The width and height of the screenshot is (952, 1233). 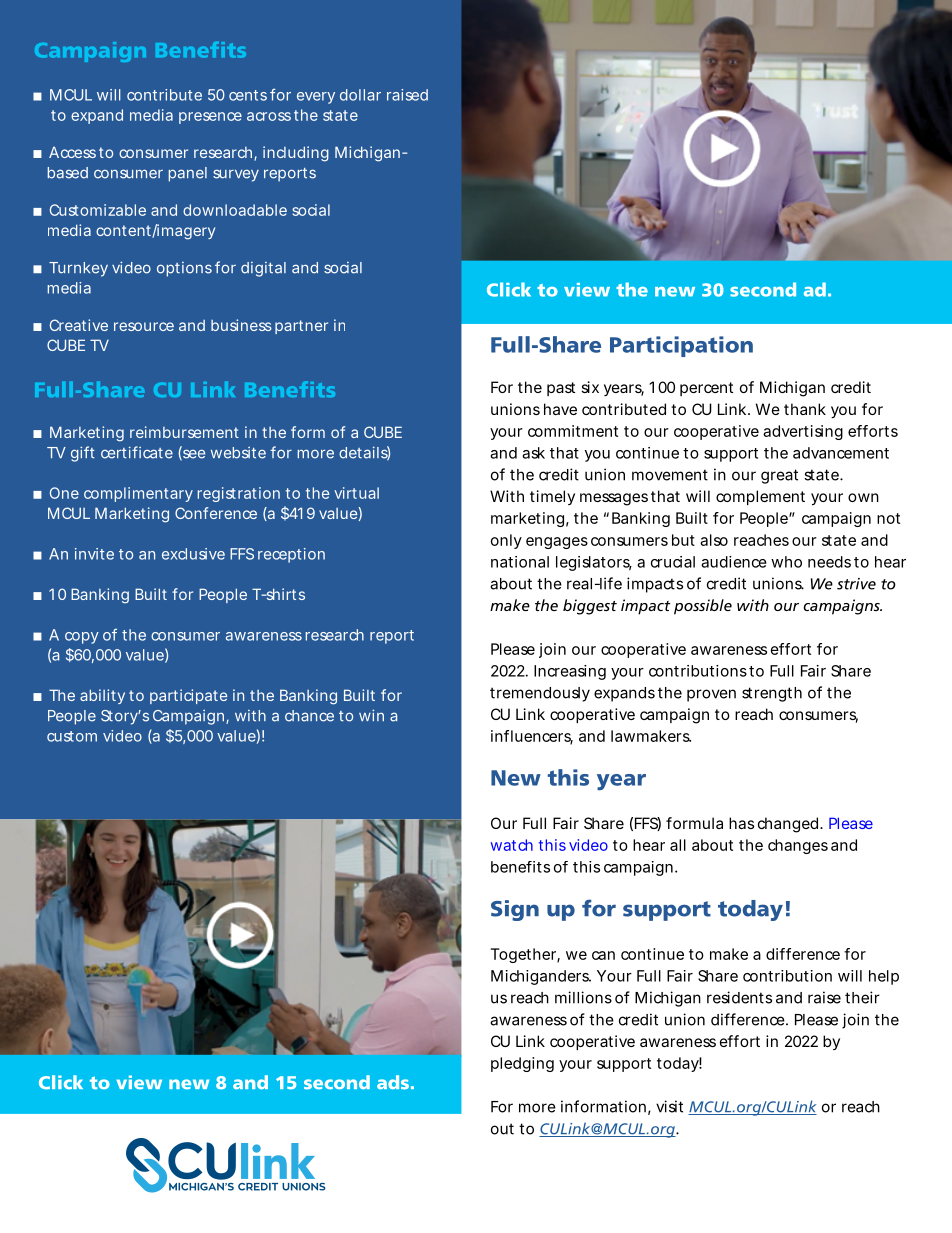 What do you see at coordinates (760, 497) in the screenshot?
I see `complement` at bounding box center [760, 497].
